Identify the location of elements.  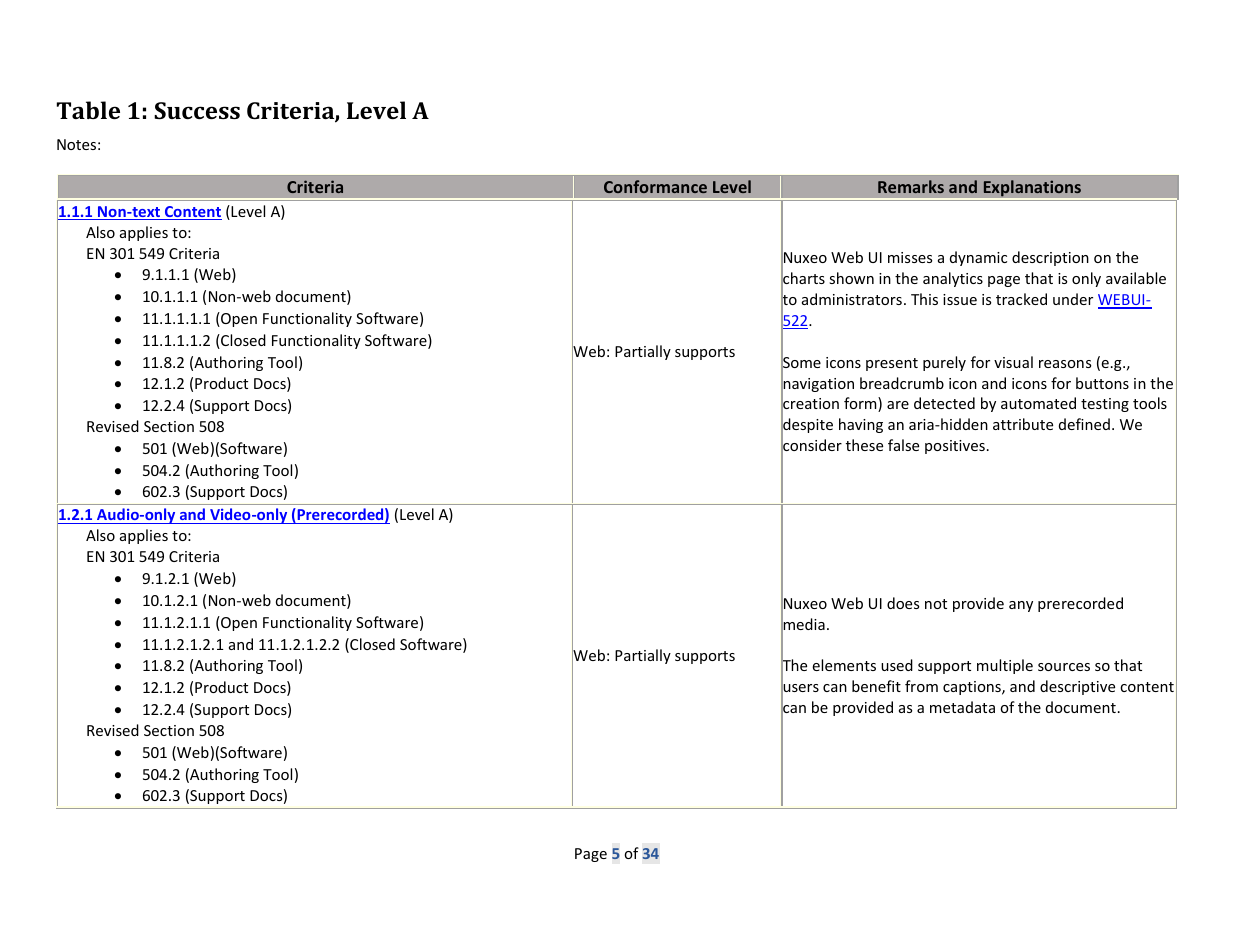
(844, 665).
